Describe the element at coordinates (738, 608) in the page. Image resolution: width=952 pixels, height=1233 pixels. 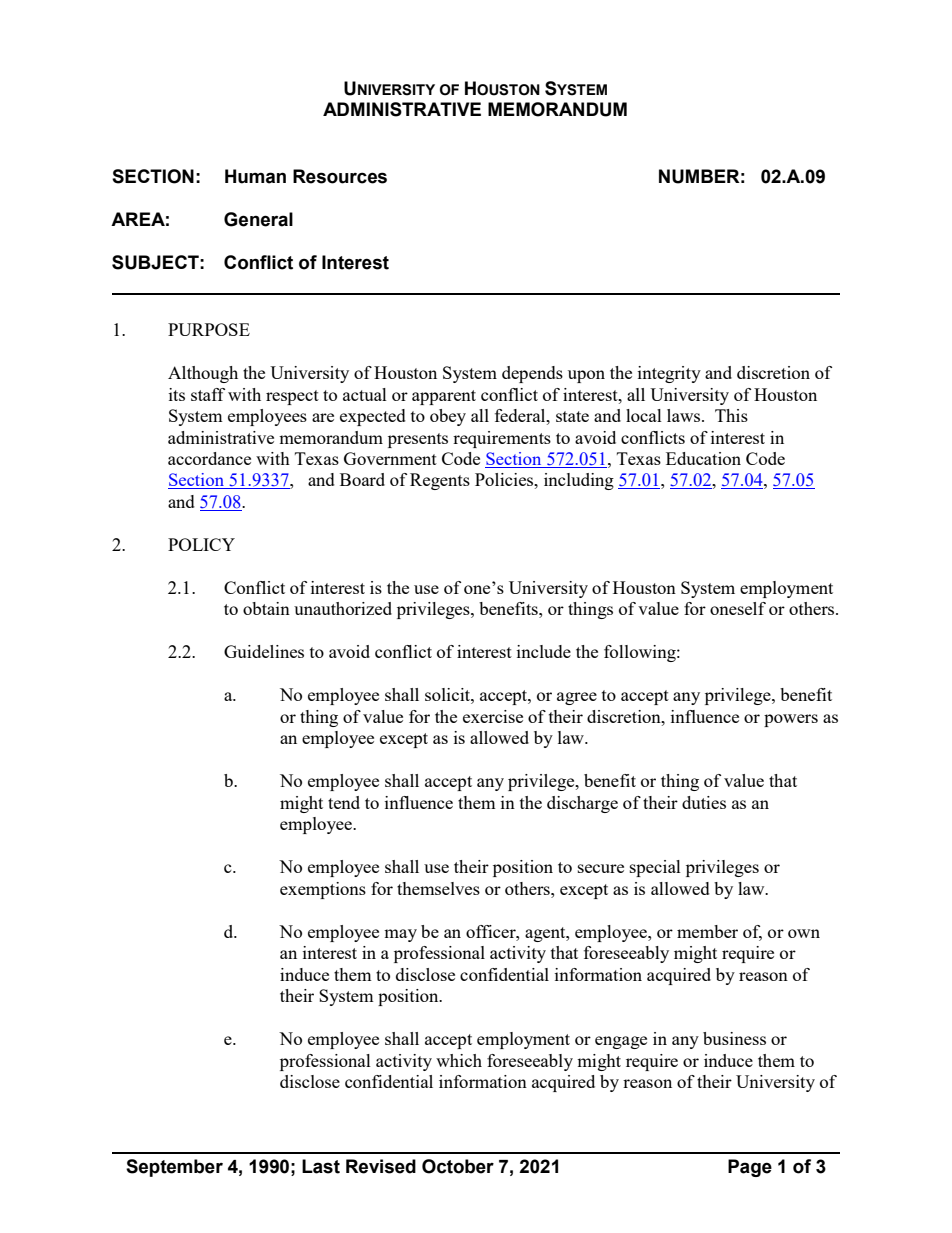
I see `oneself` at that location.
